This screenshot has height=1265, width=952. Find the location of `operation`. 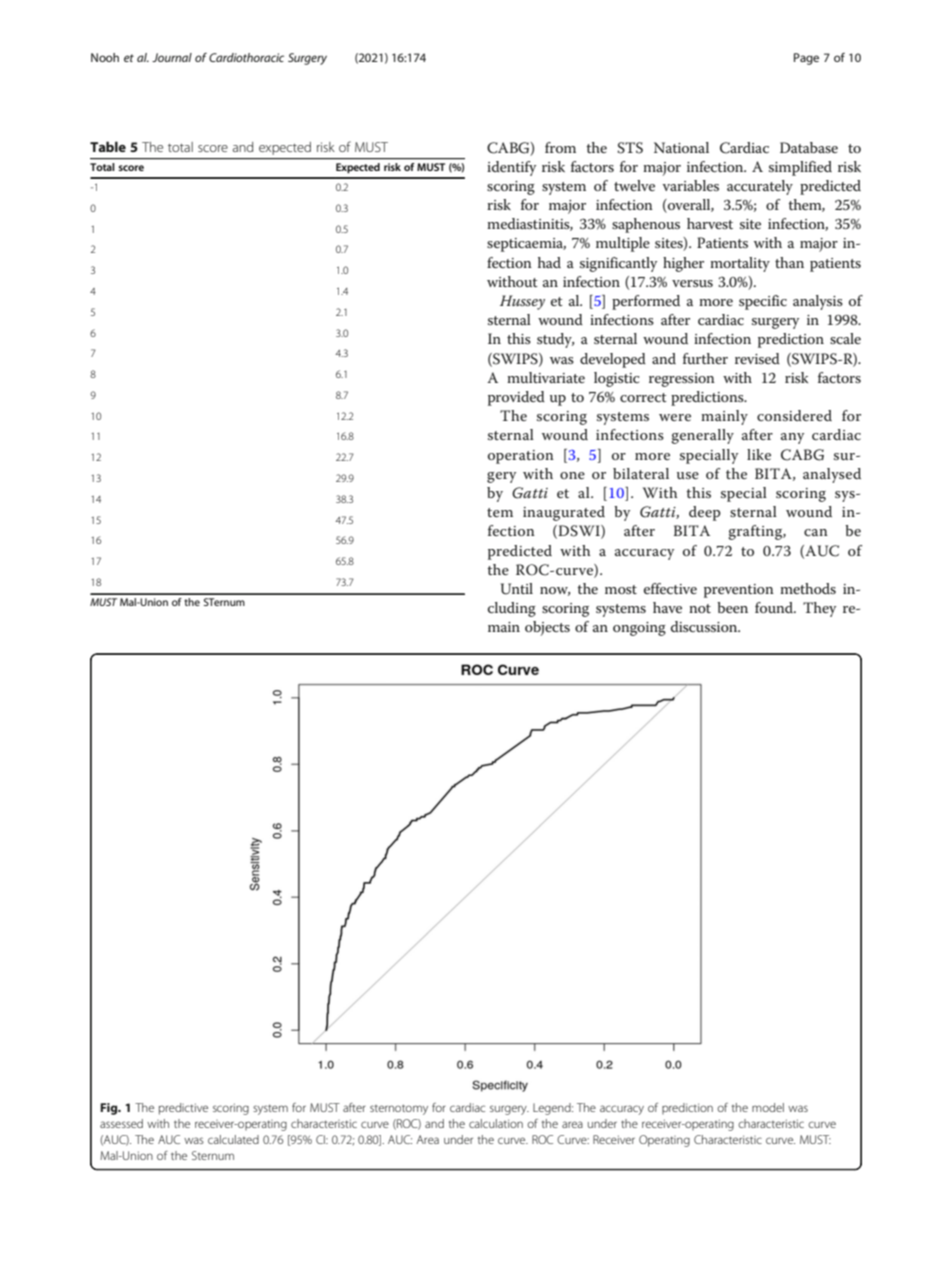

operation is located at coordinates (521, 457).
